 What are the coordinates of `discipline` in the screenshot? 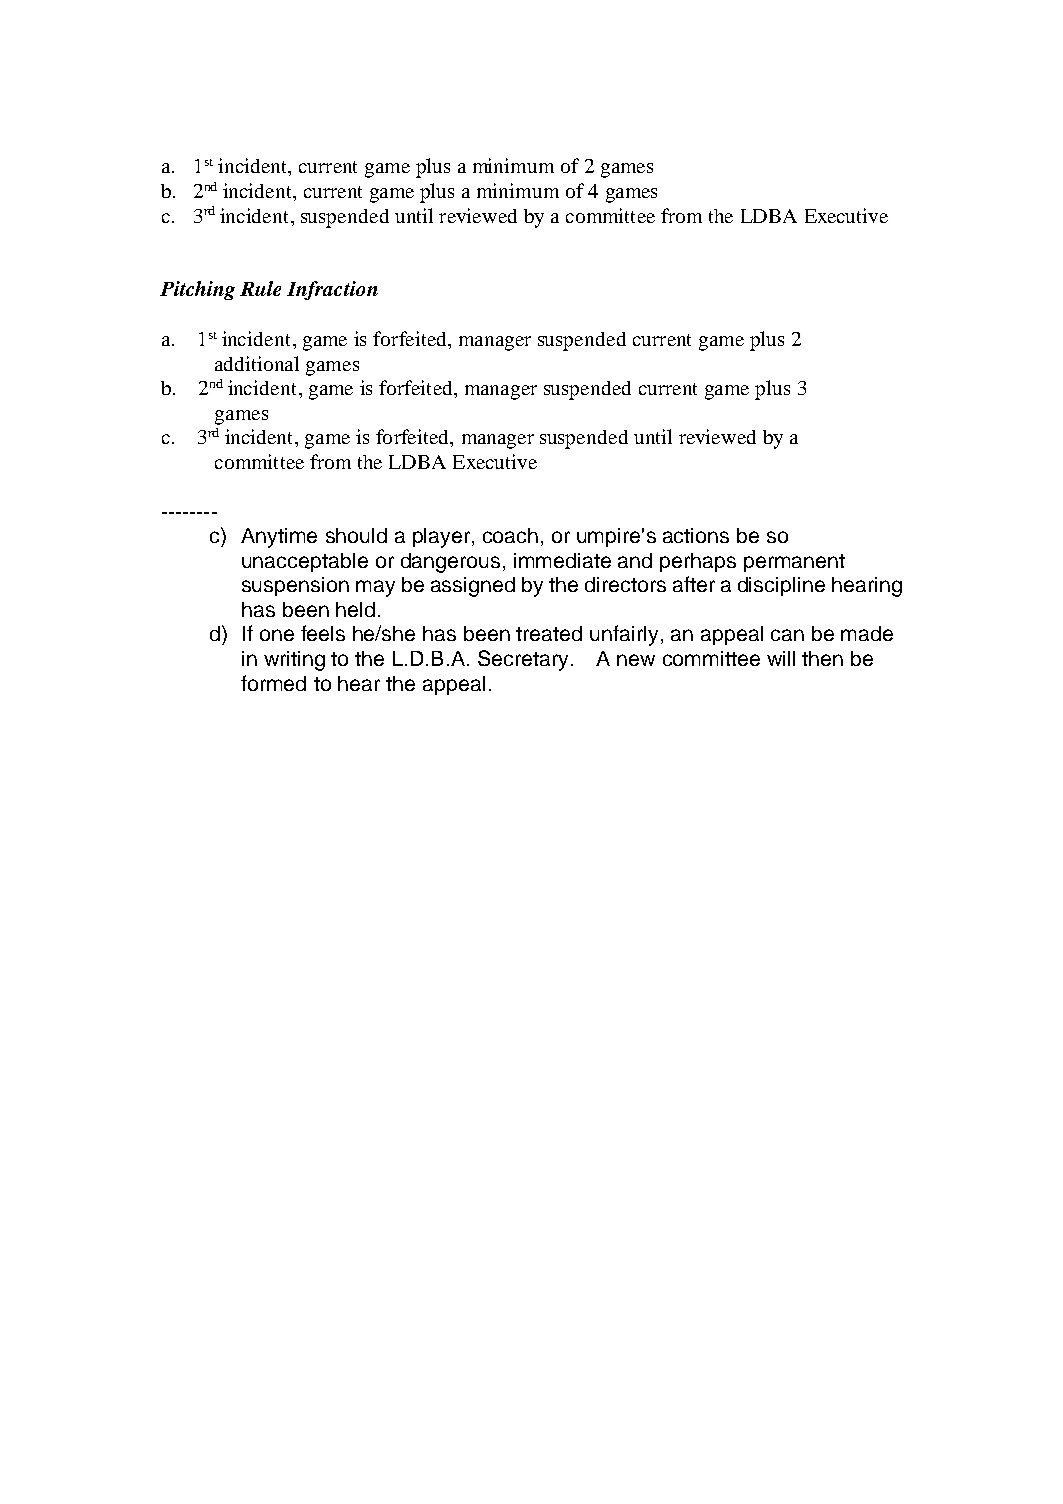 It's located at (781, 586).
